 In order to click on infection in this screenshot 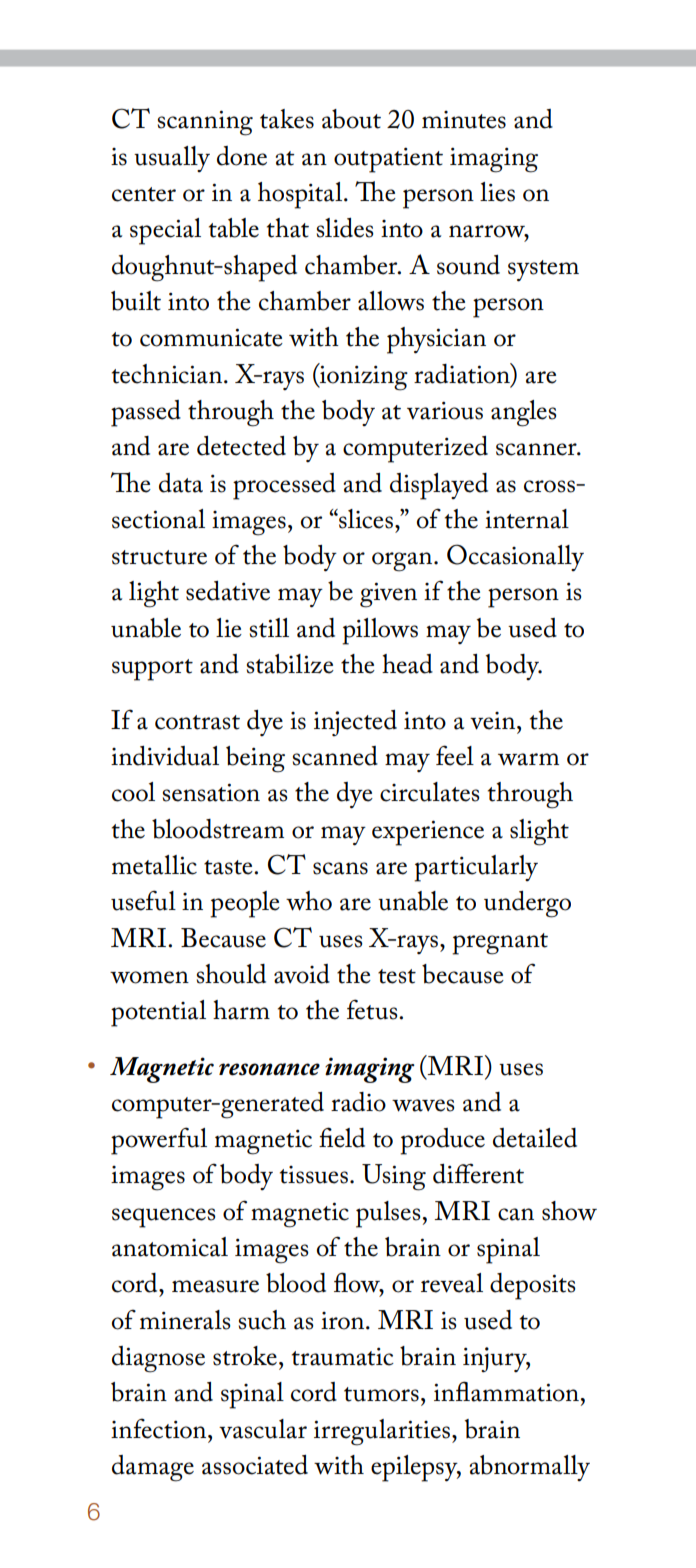, I will do `click(160, 1428)`.
